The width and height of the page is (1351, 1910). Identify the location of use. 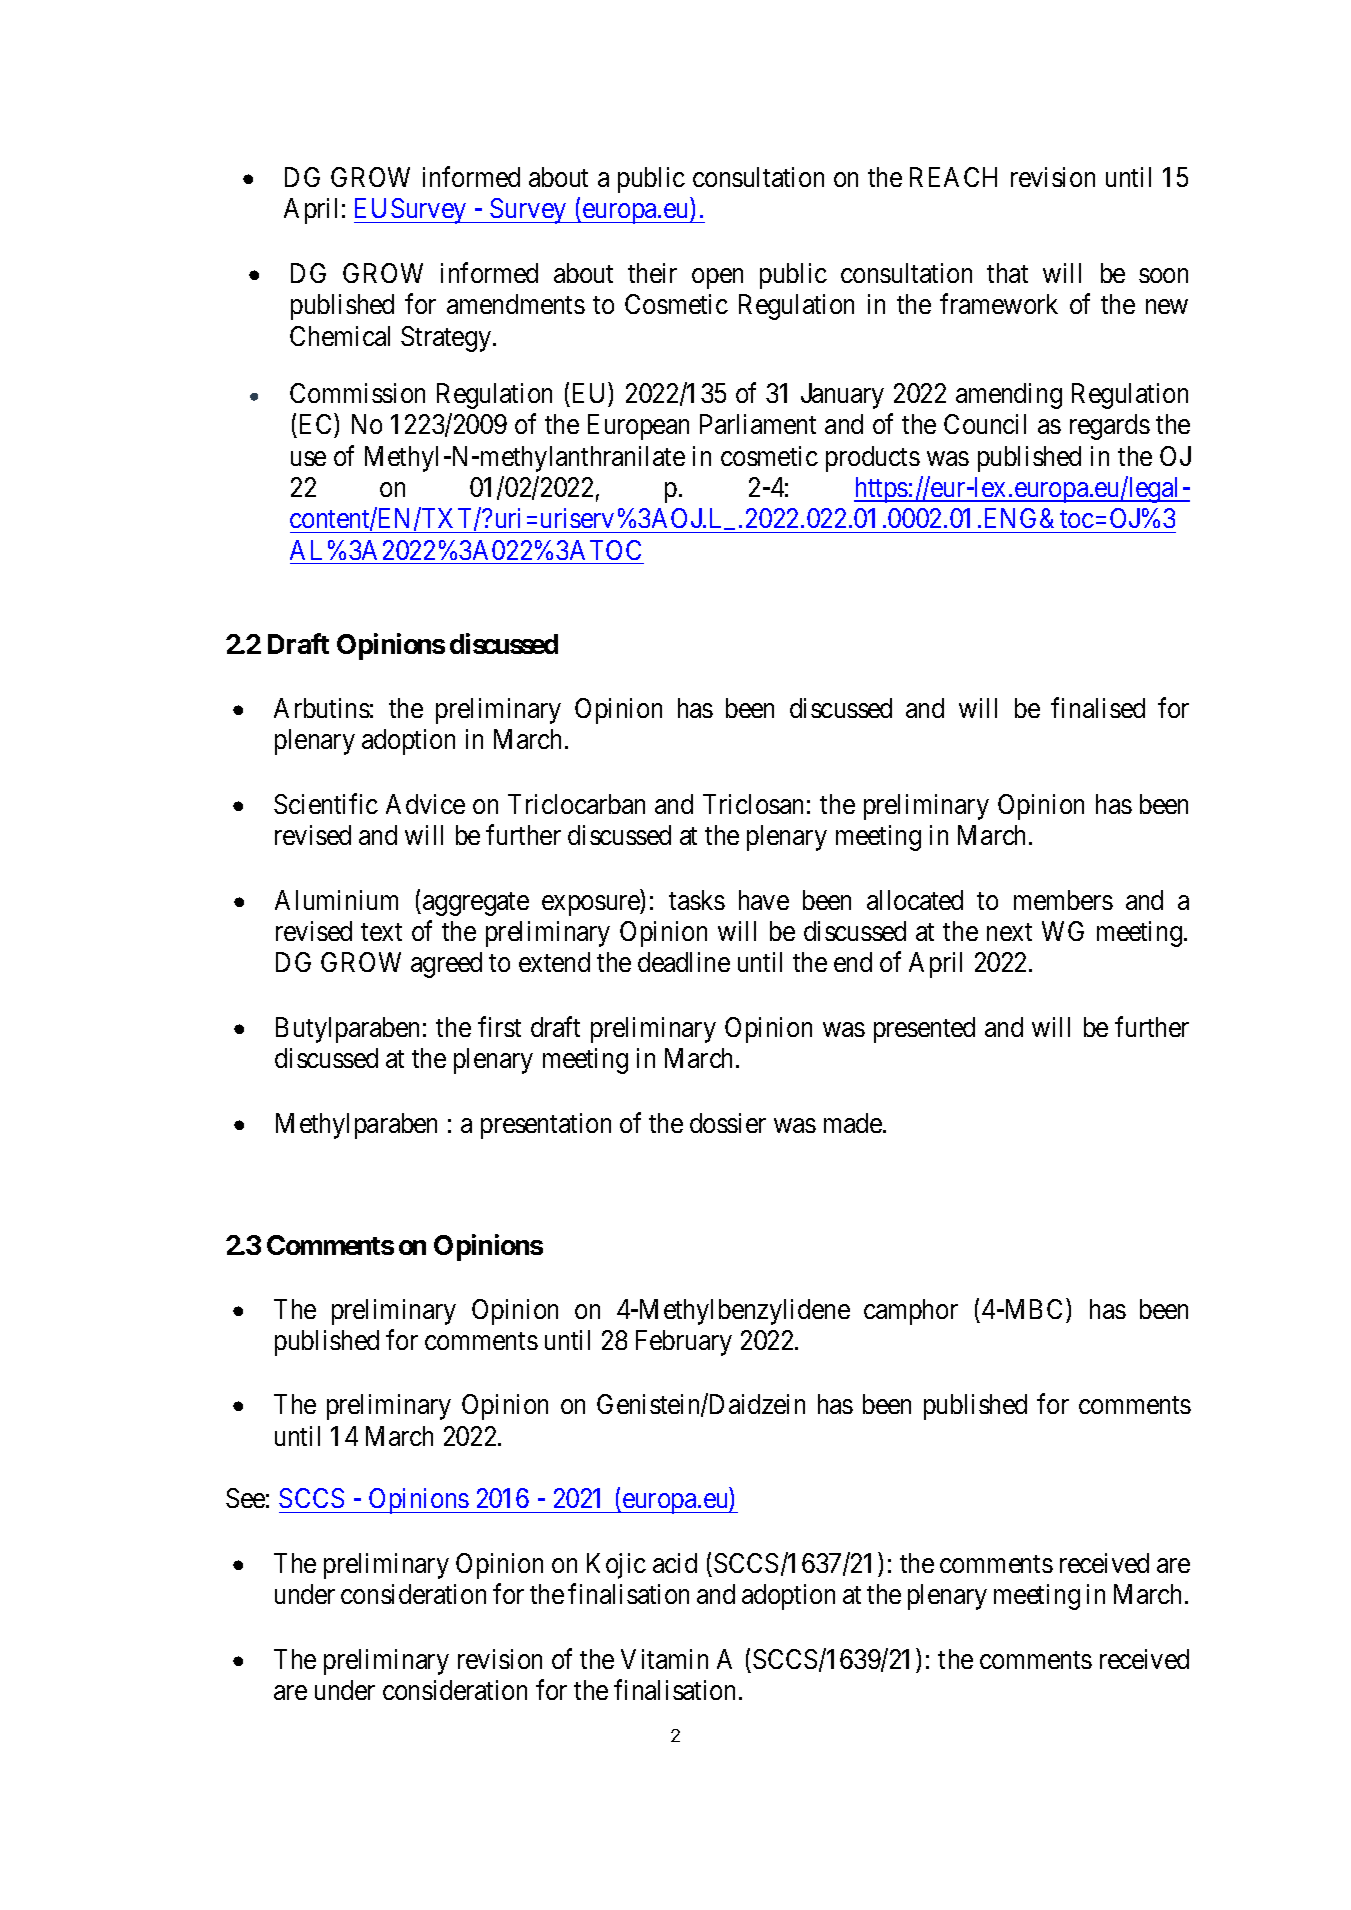
(308, 458).
